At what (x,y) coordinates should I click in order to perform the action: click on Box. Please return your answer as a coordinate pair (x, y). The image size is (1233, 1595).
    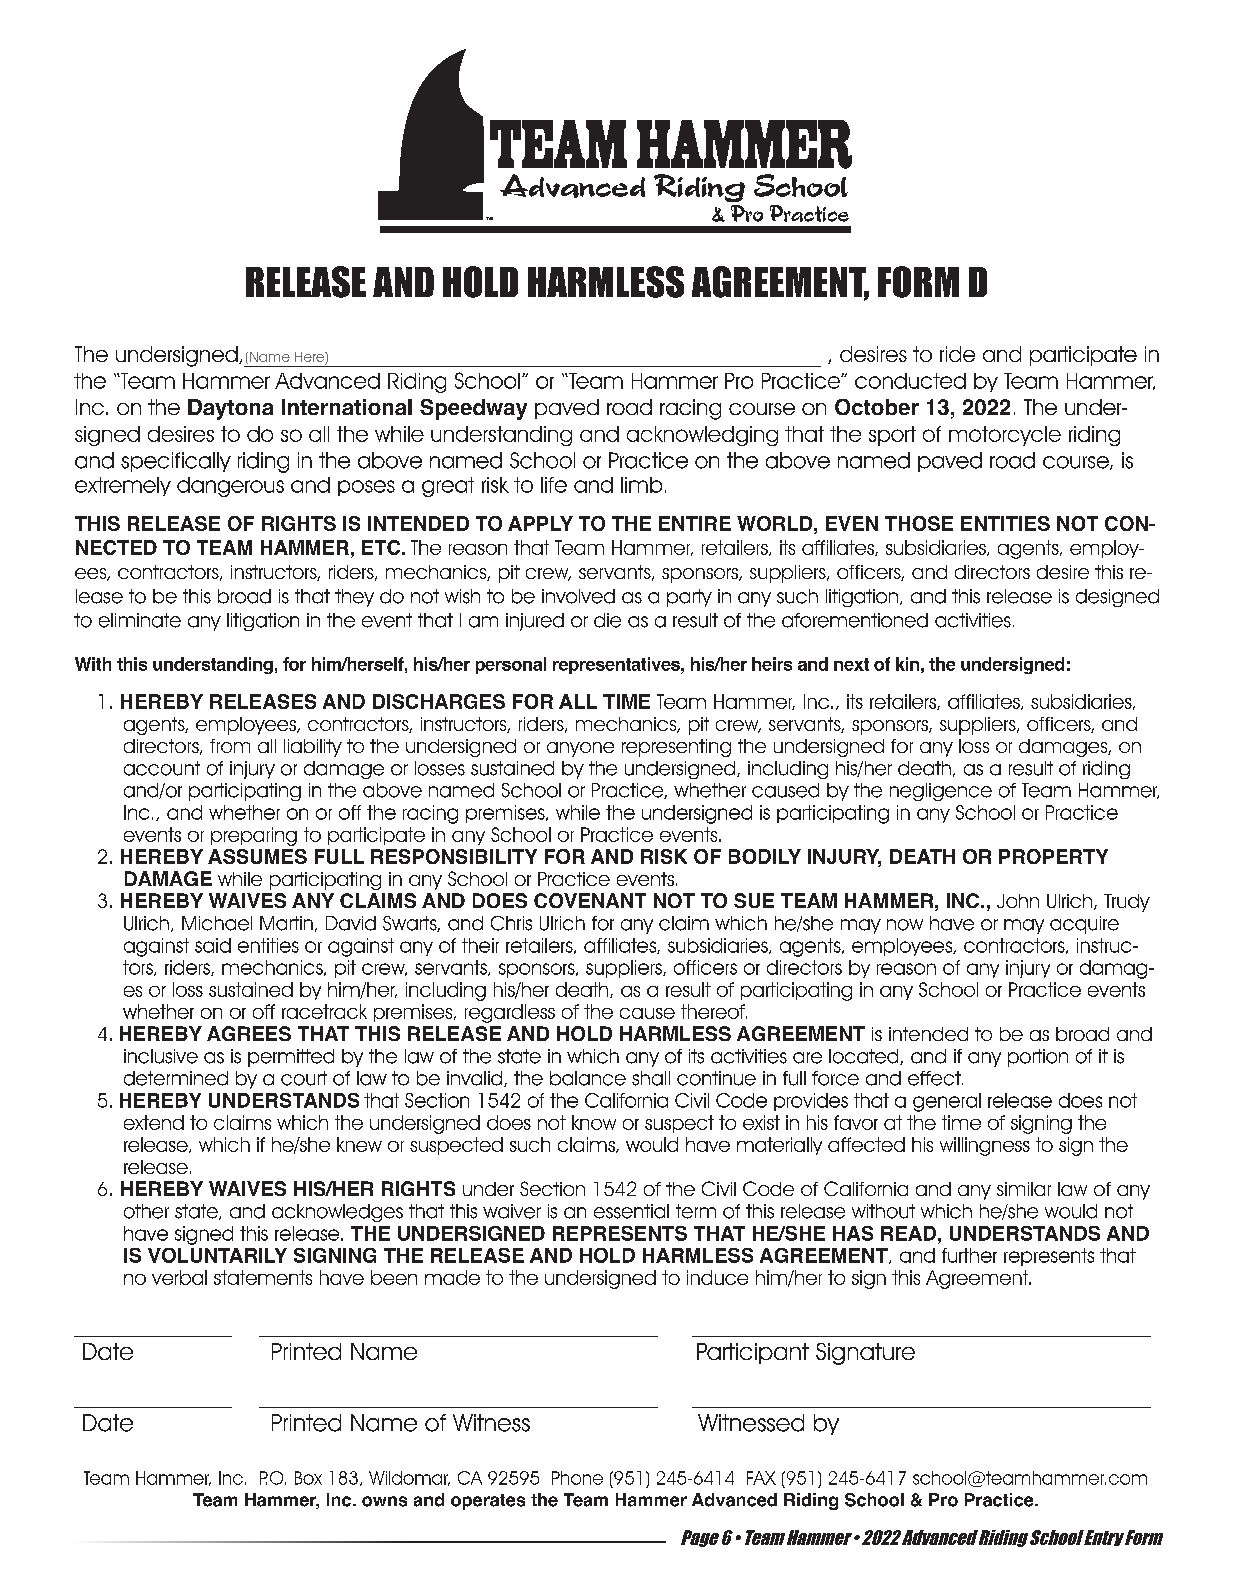
    Looking at the image, I should click on (308, 1478).
